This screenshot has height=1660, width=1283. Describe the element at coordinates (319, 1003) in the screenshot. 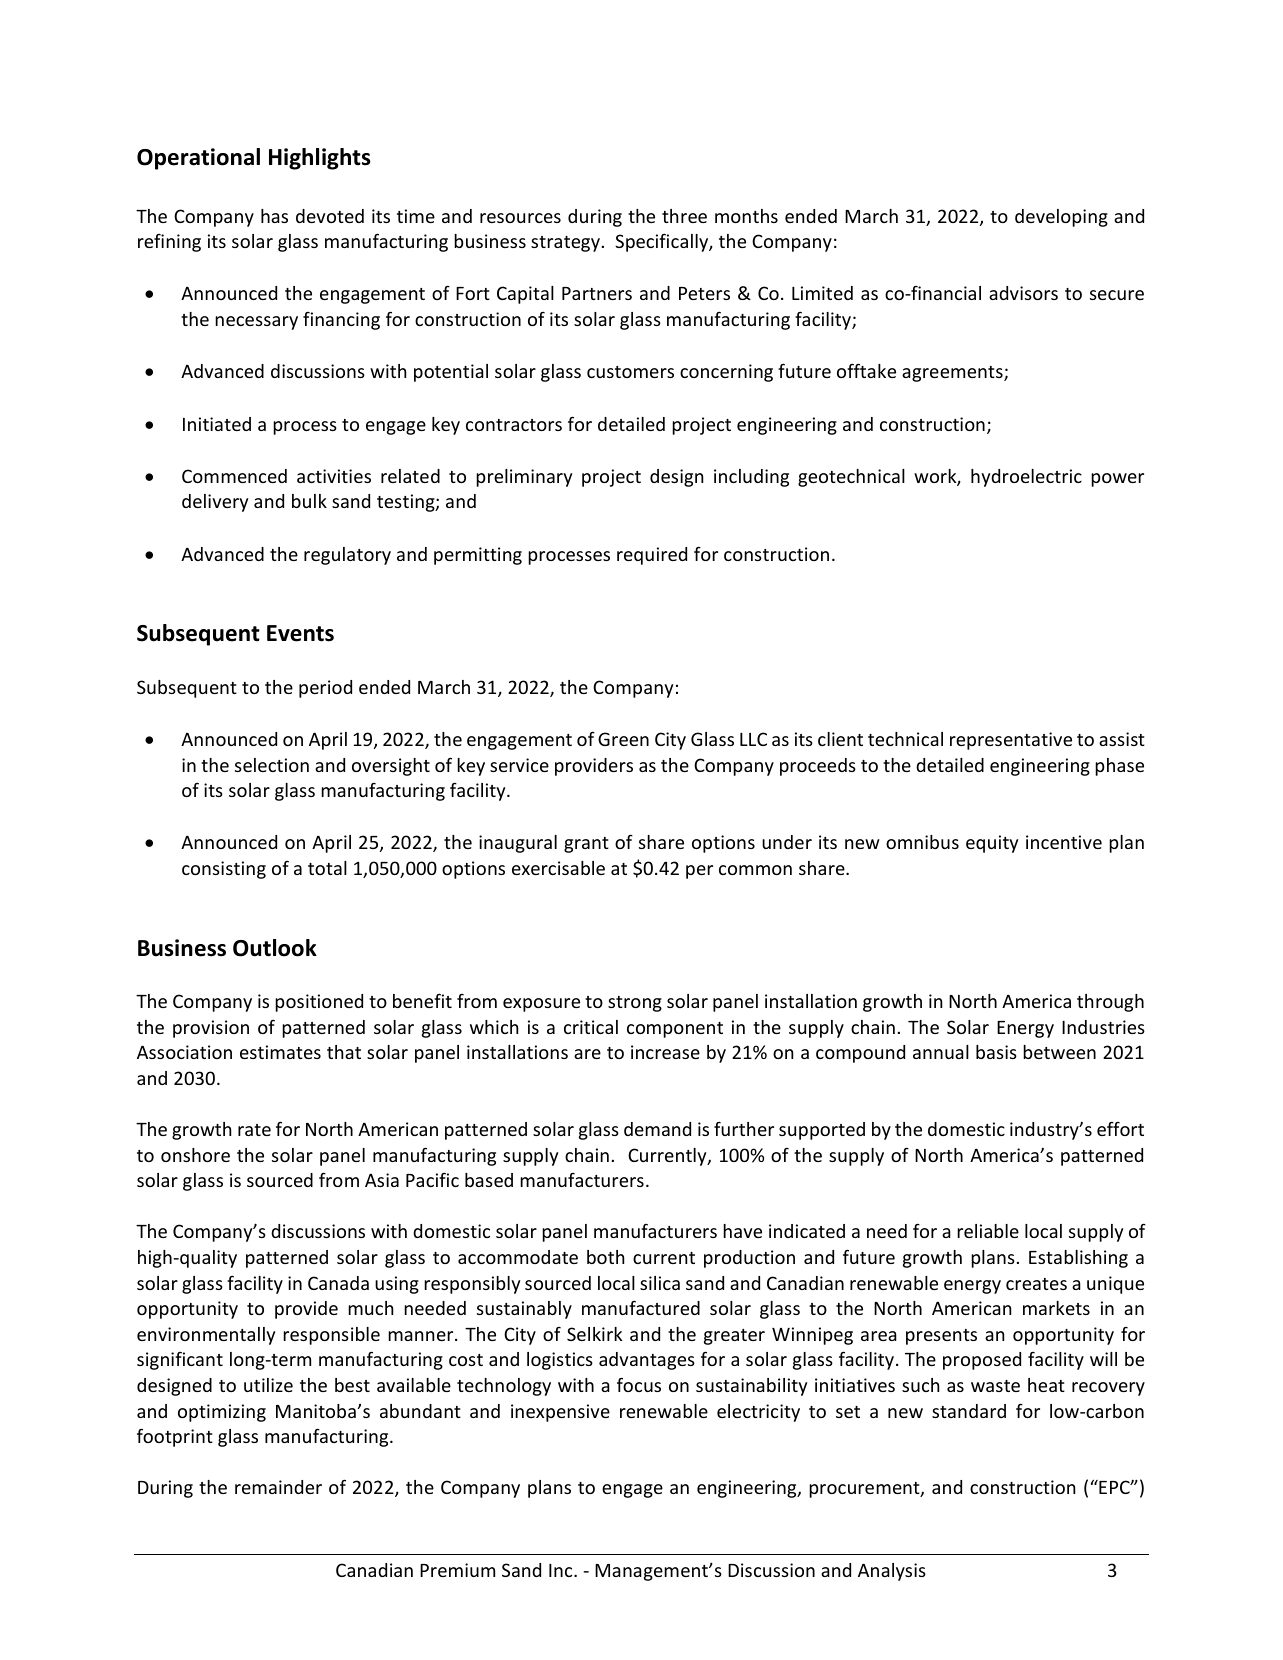

I see `positioned` at that location.
